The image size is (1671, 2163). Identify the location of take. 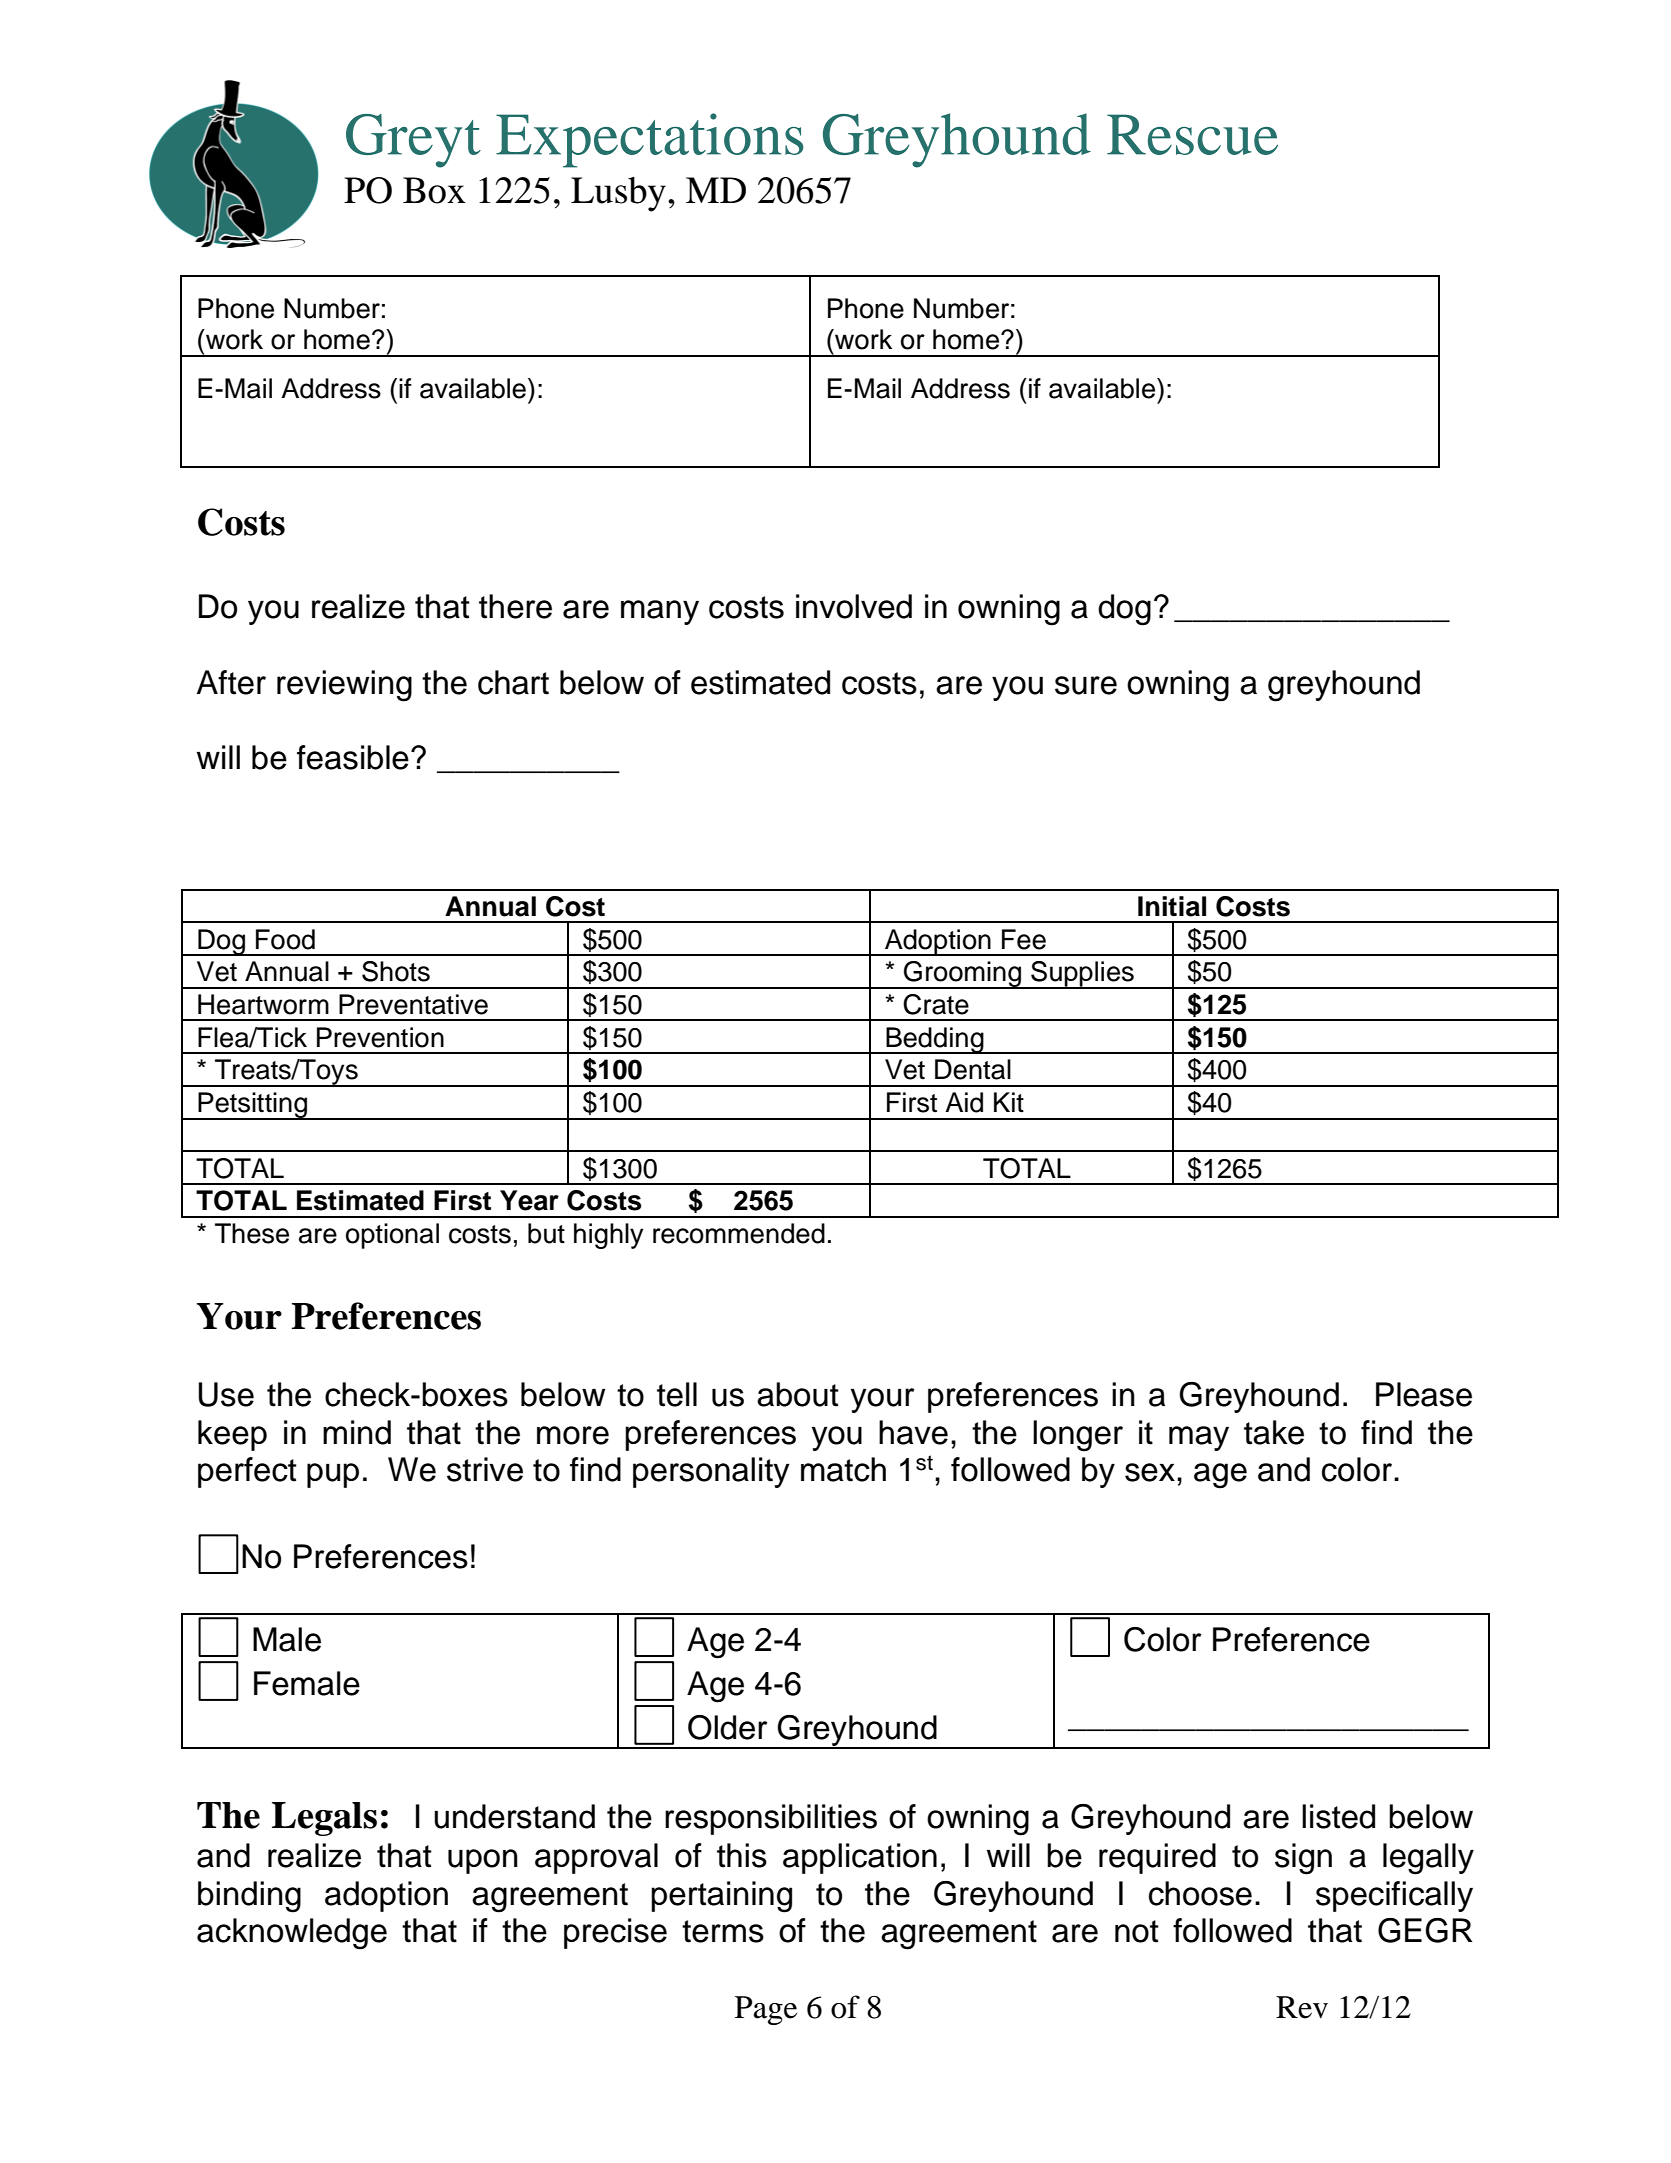
(1274, 1432).
